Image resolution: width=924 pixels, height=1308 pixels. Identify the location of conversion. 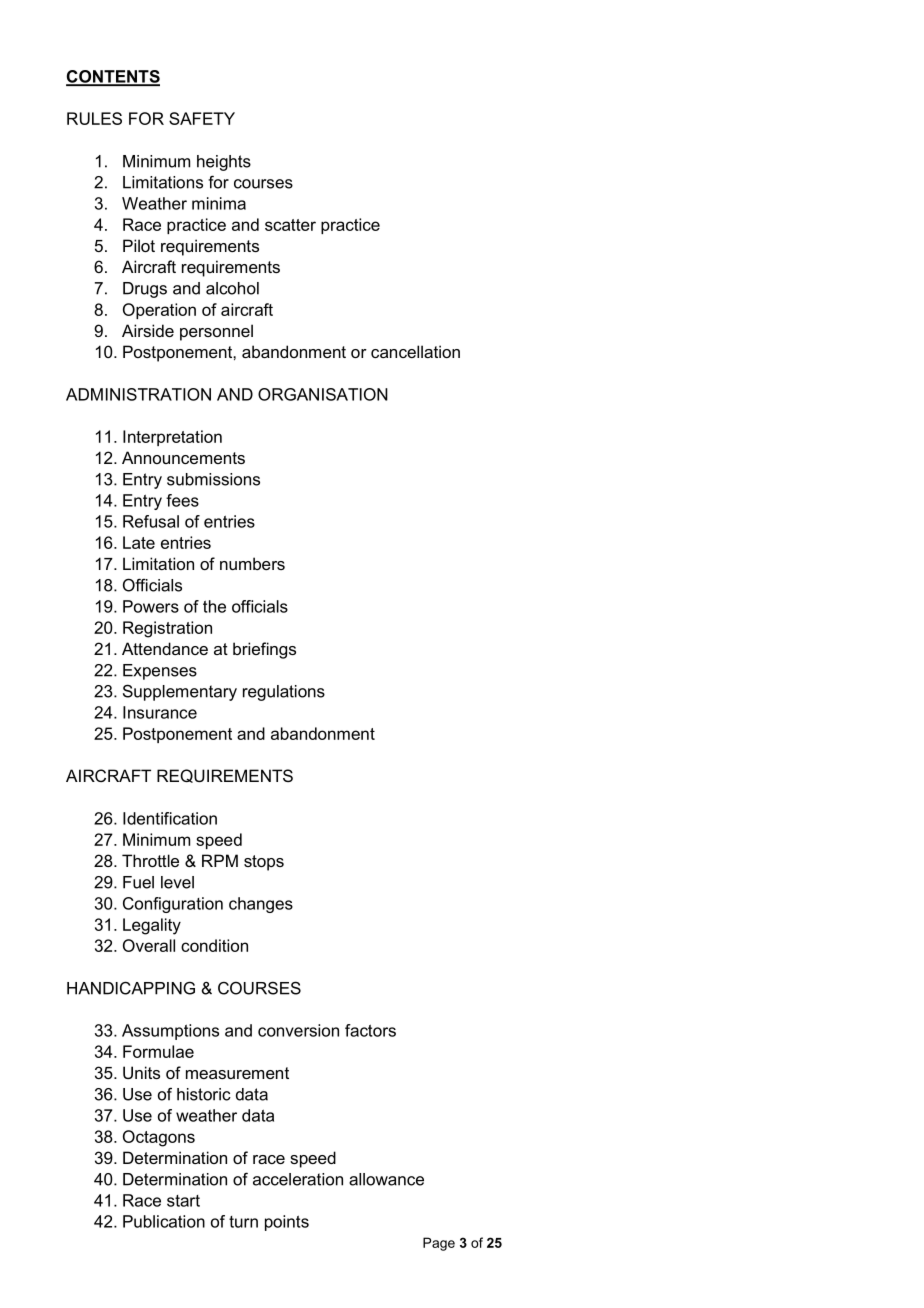
(298, 1030).
